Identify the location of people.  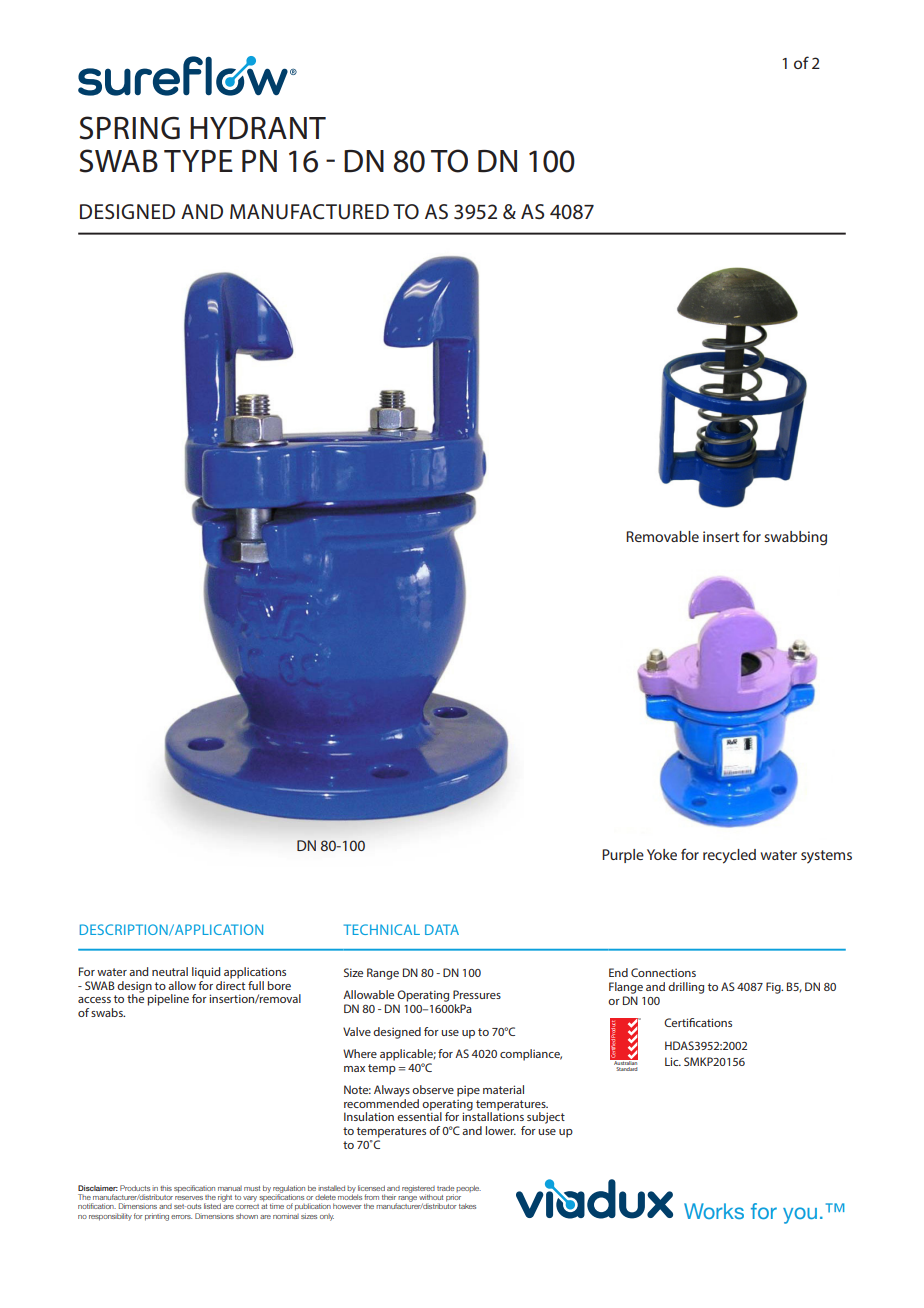
(468, 1188).
